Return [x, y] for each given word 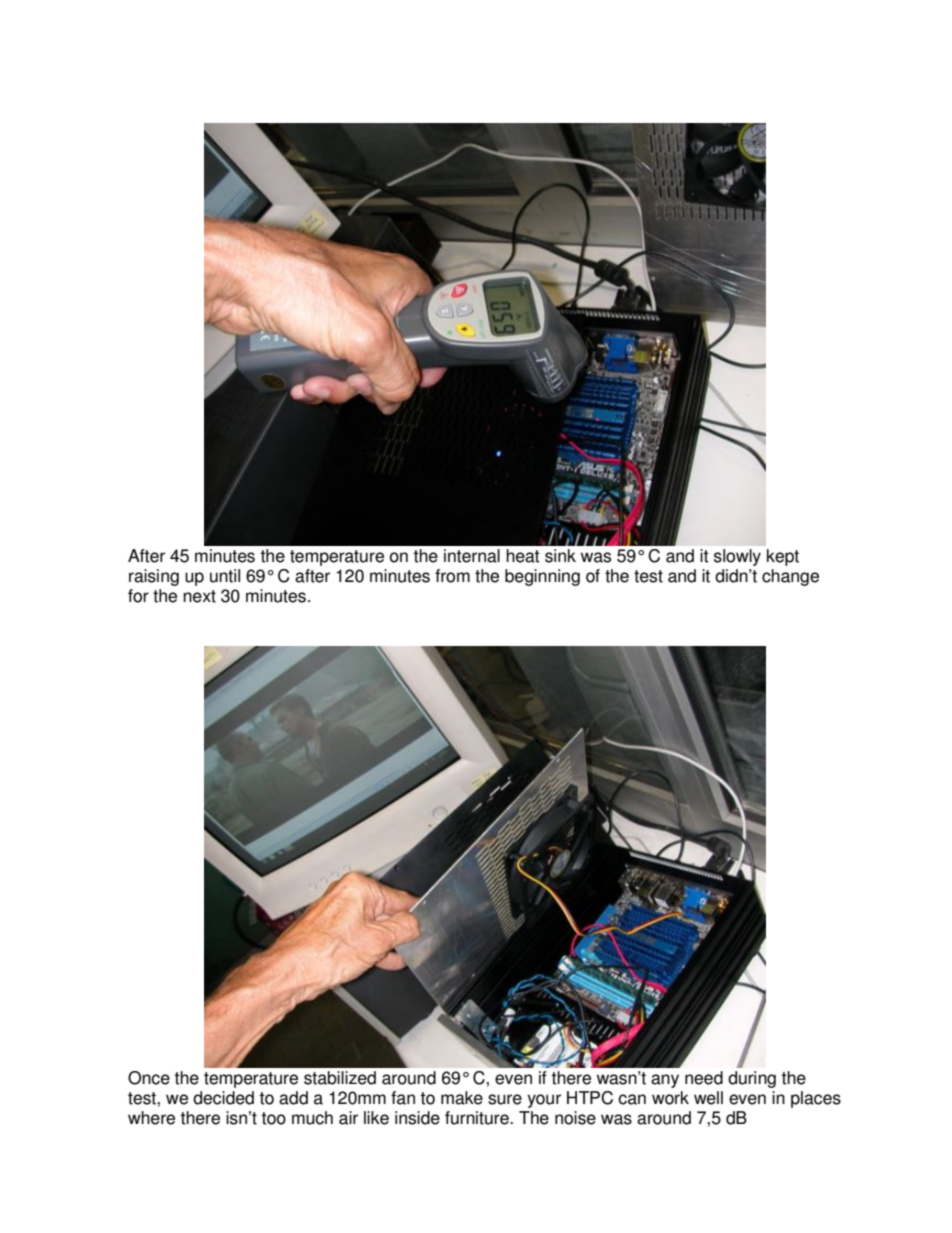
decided [223, 1098]
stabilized [340, 1078]
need [704, 1078]
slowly [737, 557]
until [225, 576]
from [452, 576]
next [199, 596]
